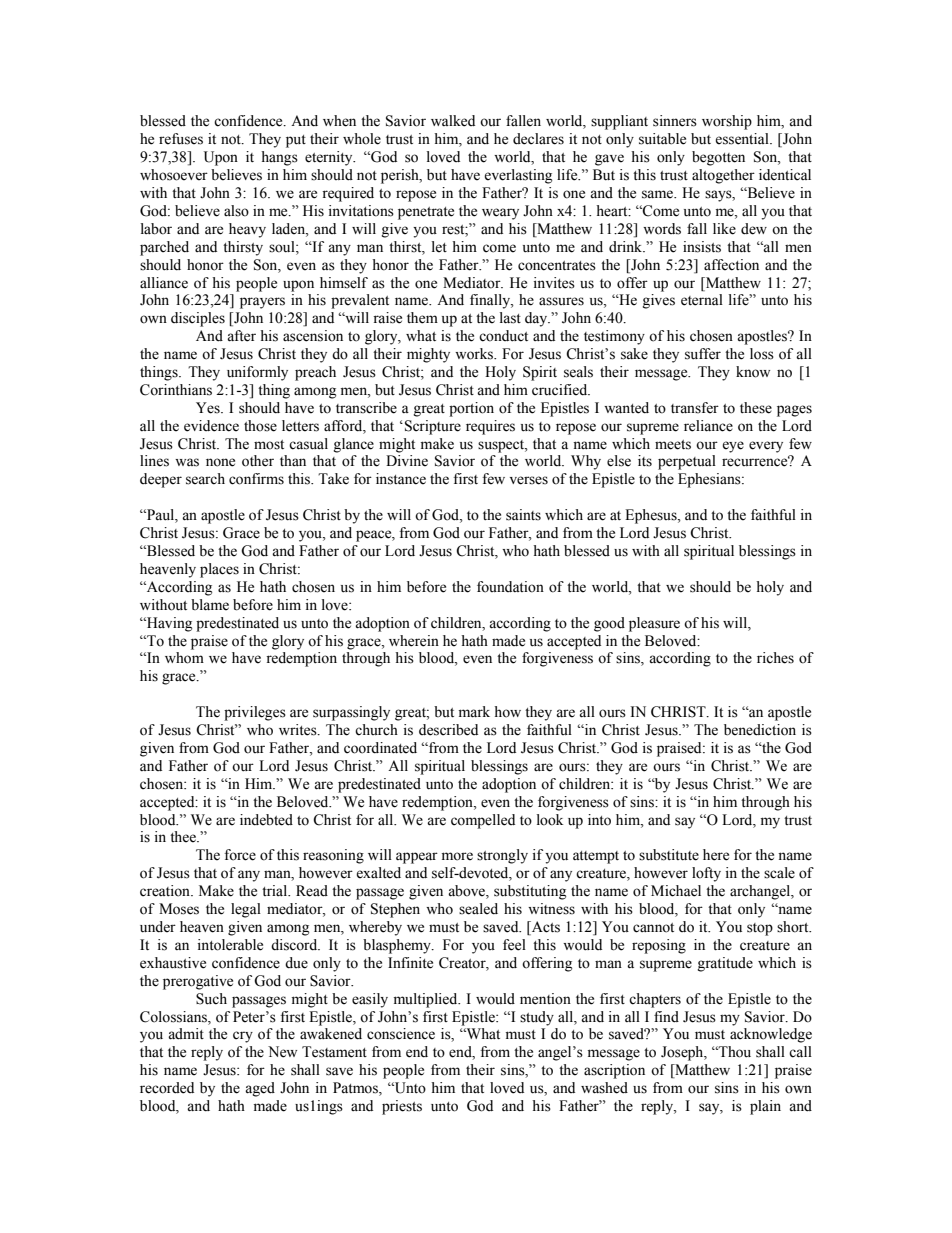 Image resolution: width=952 pixels, height=1233 pixels. I want to click on aged, so click(260, 1089).
